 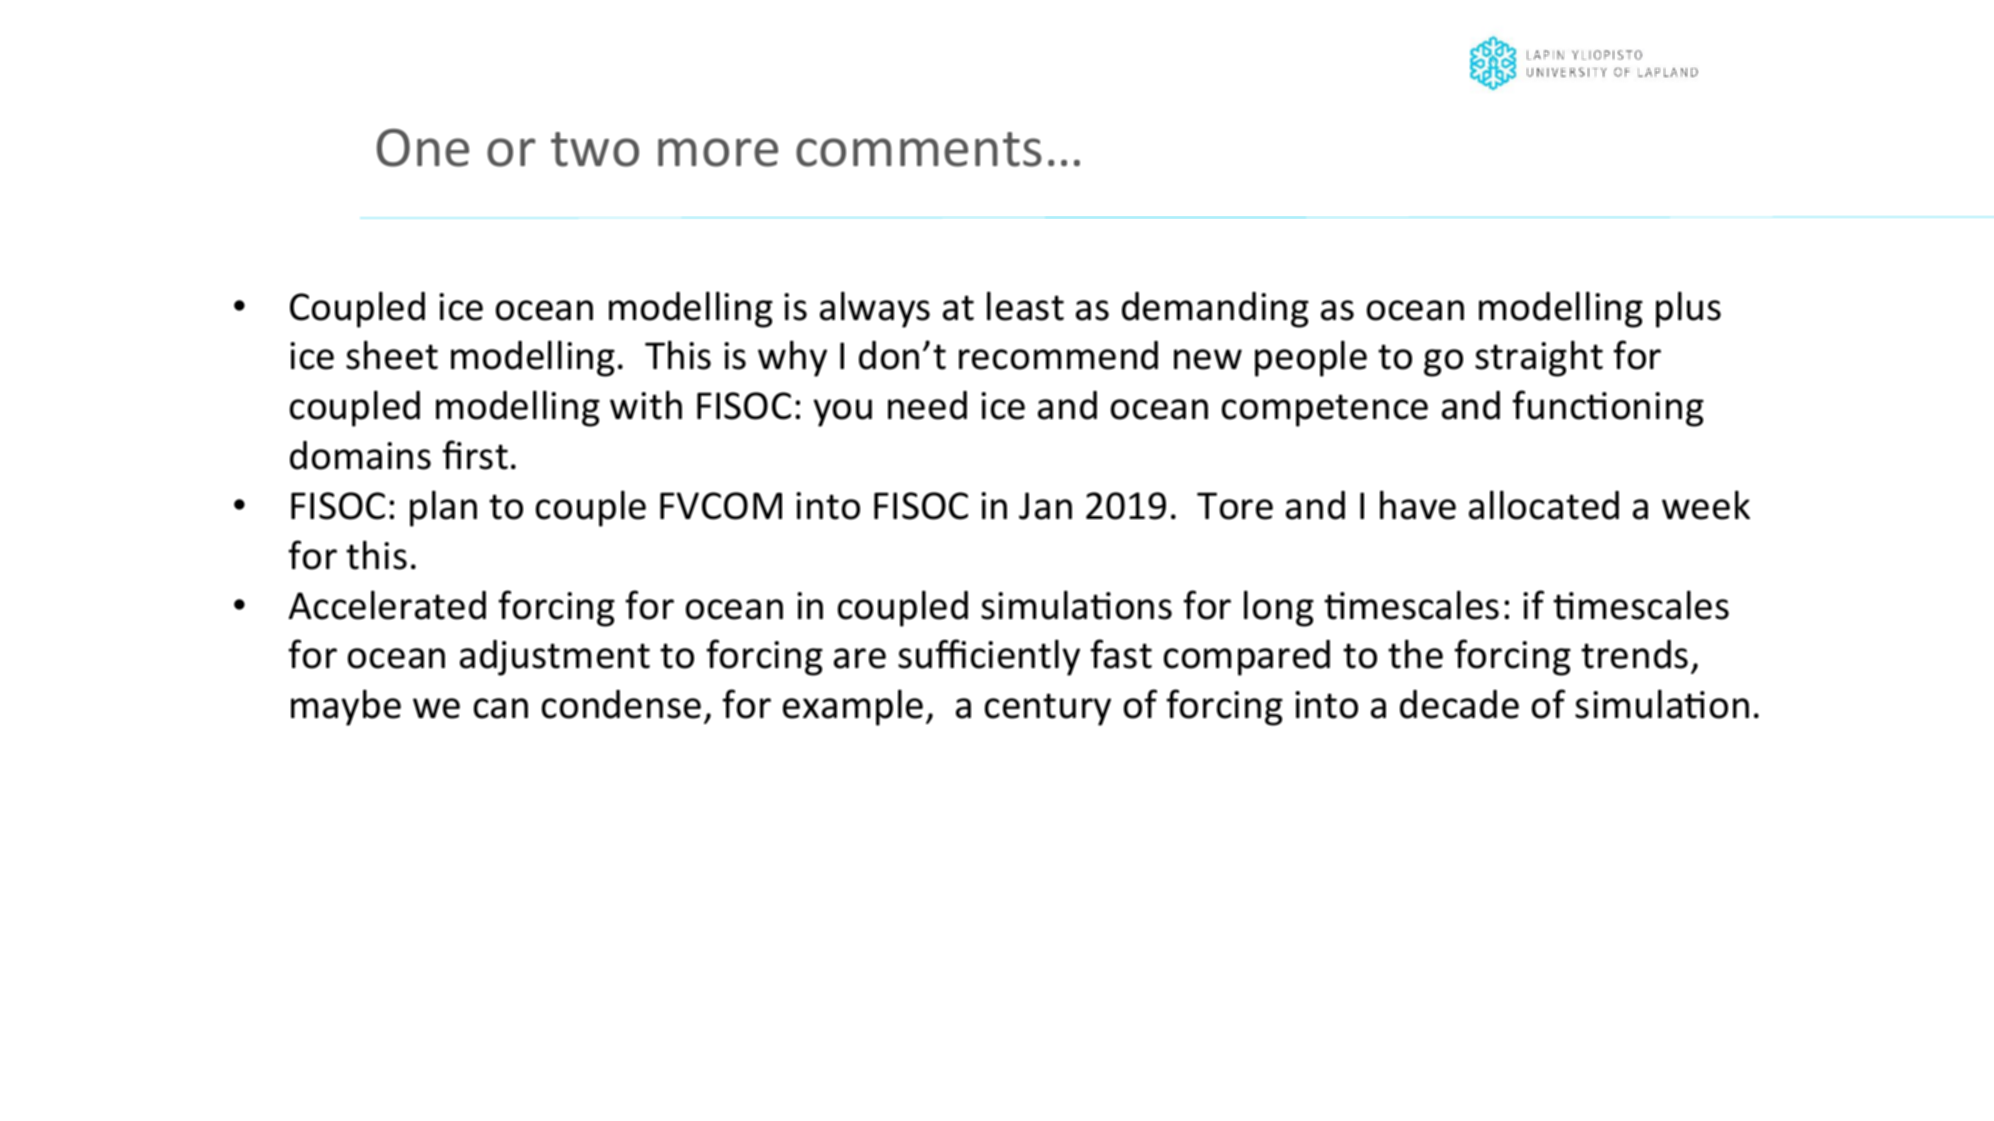 What do you see at coordinates (1325, 410) in the screenshot?
I see `competence` at bounding box center [1325, 410].
